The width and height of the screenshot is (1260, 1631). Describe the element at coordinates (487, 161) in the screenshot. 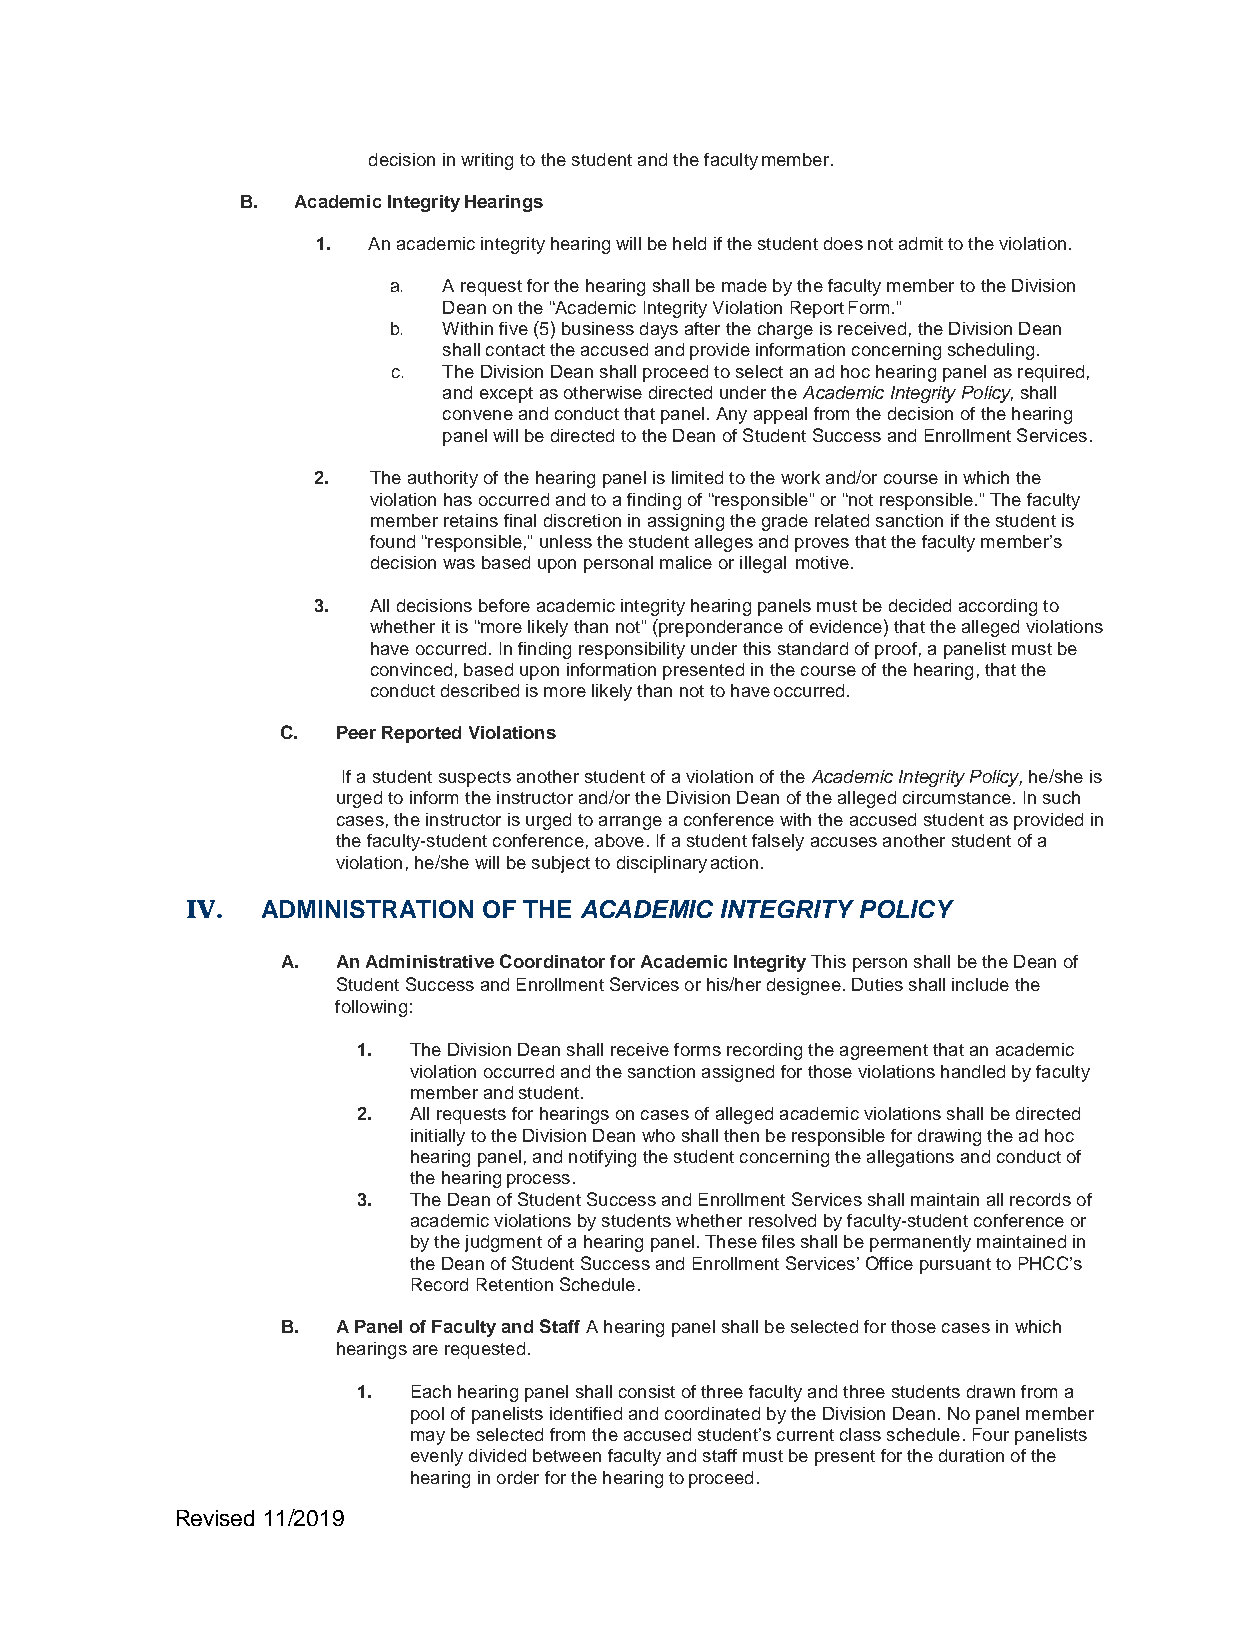

I see `writing` at that location.
